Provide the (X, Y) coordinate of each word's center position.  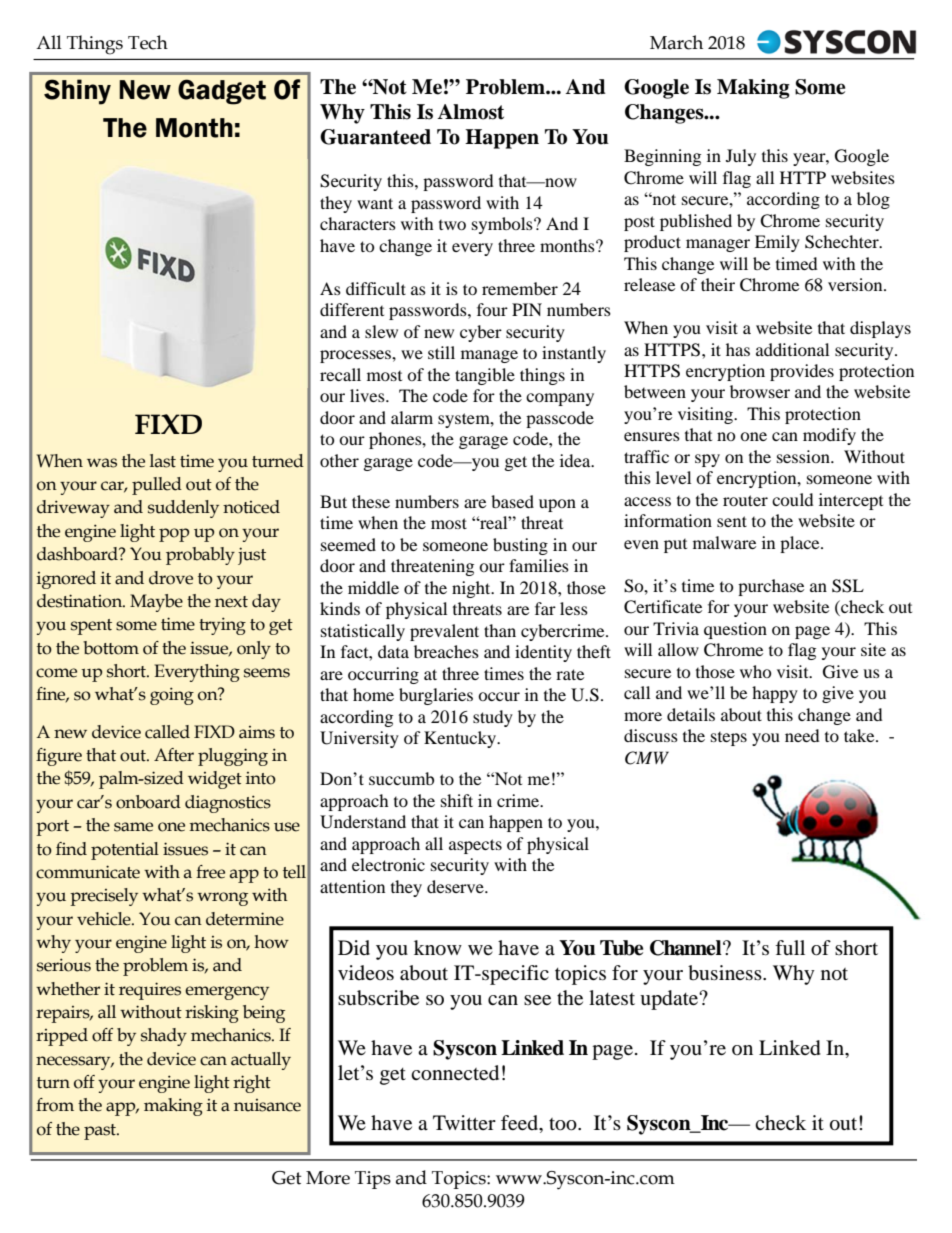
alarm (412, 417)
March (676, 42)
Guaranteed (375, 137)
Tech (148, 42)
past (101, 1132)
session (804, 456)
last (163, 461)
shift (457, 800)
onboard (148, 802)
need (802, 735)
